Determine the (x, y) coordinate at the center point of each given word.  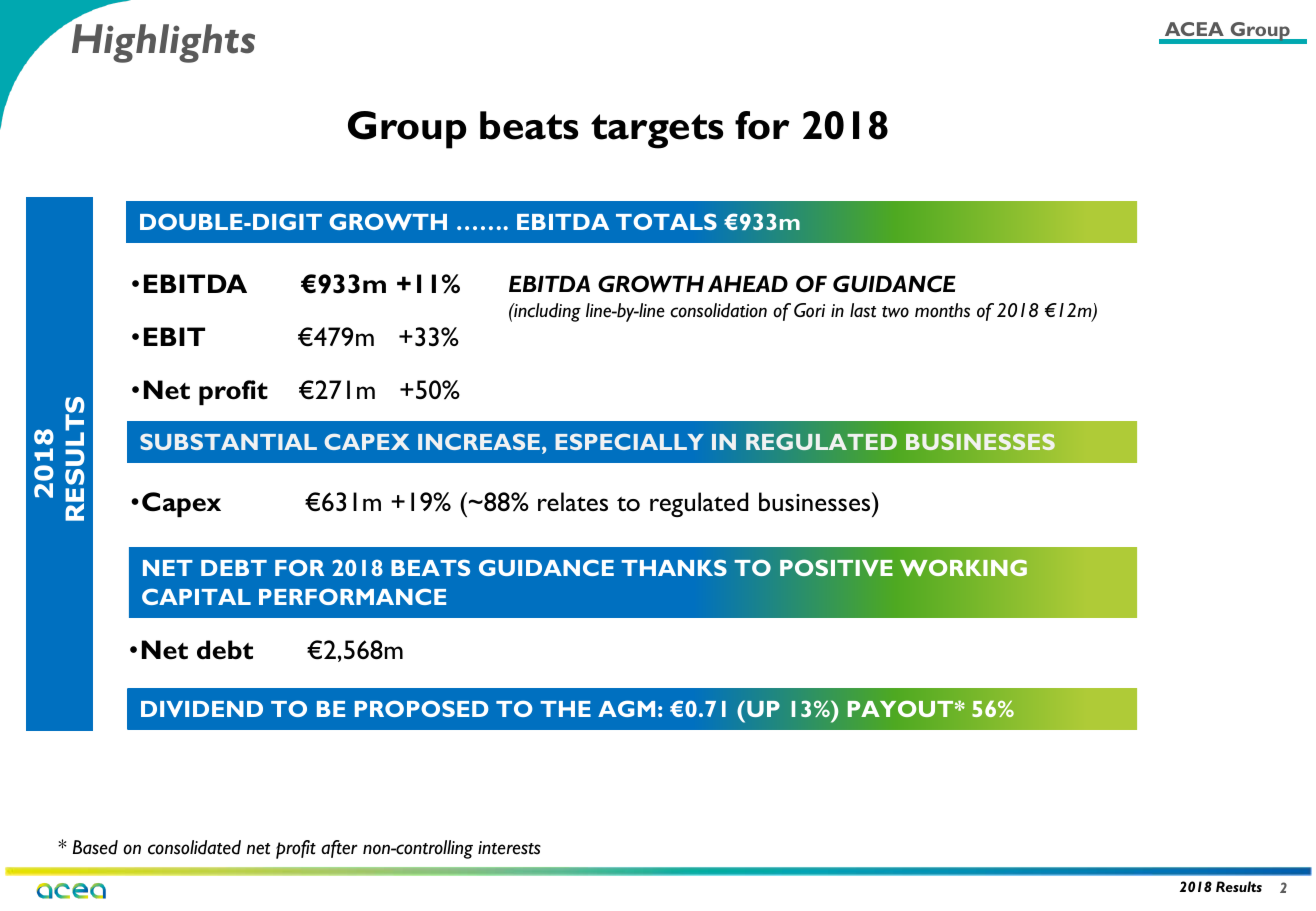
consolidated (194, 847)
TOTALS (666, 221)
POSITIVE (836, 567)
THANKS (674, 567)
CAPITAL (196, 596)
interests (509, 848)
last (863, 310)
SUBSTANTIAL (228, 442)
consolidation (718, 310)
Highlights (163, 43)
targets (657, 131)
